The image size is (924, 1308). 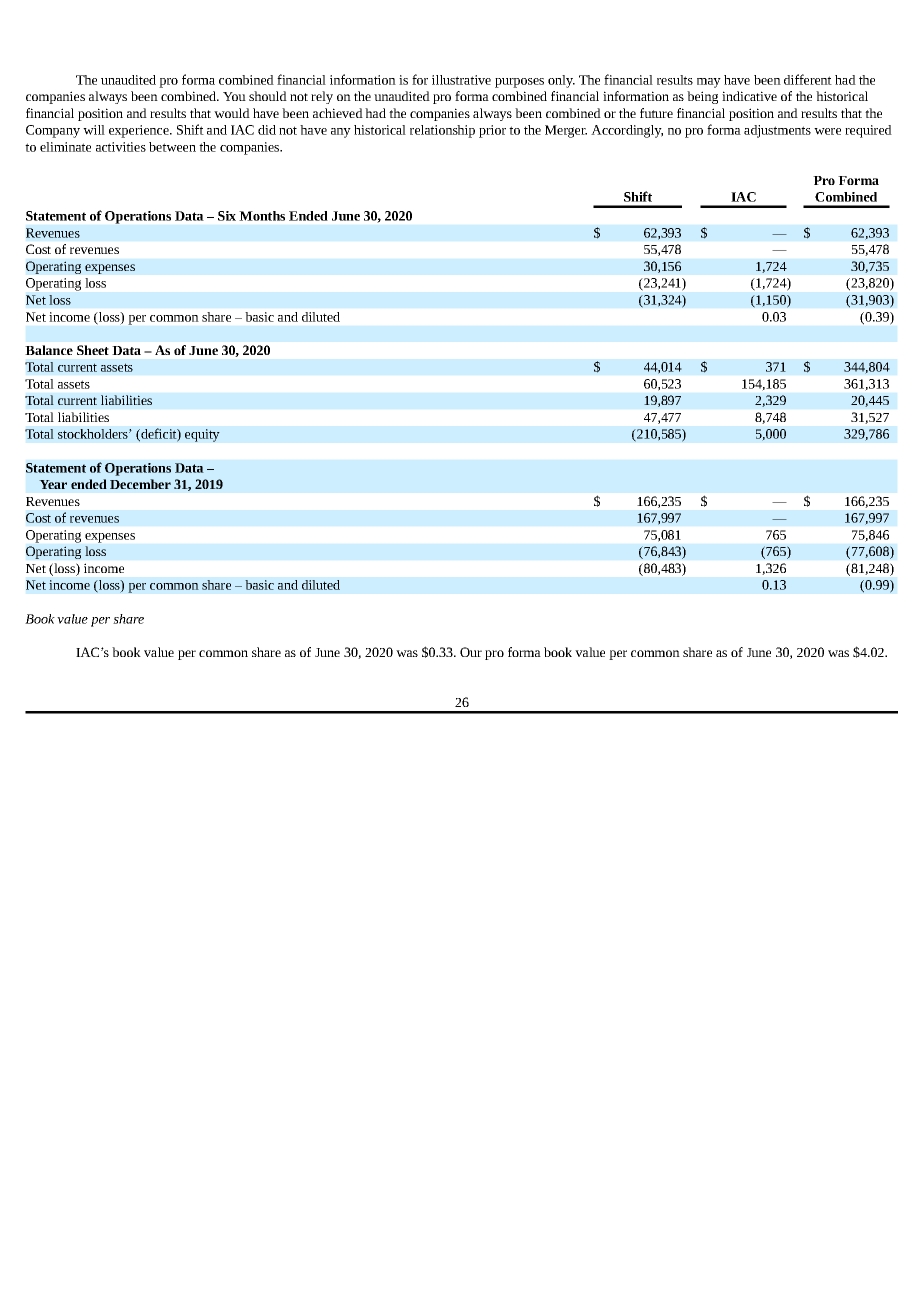 I want to click on Six, so click(x=227, y=216).
